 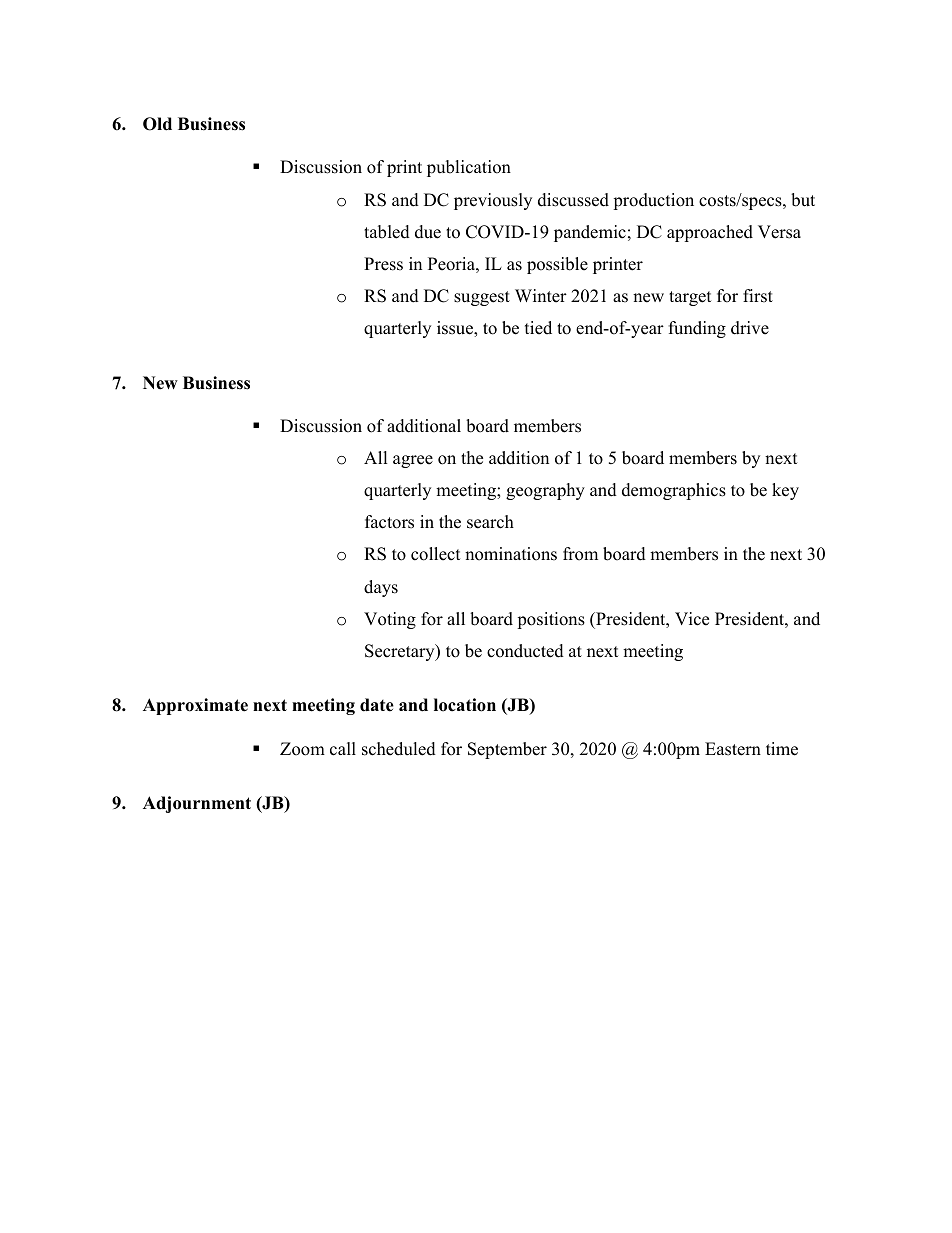 What do you see at coordinates (413, 461) in the document?
I see `agree` at bounding box center [413, 461].
